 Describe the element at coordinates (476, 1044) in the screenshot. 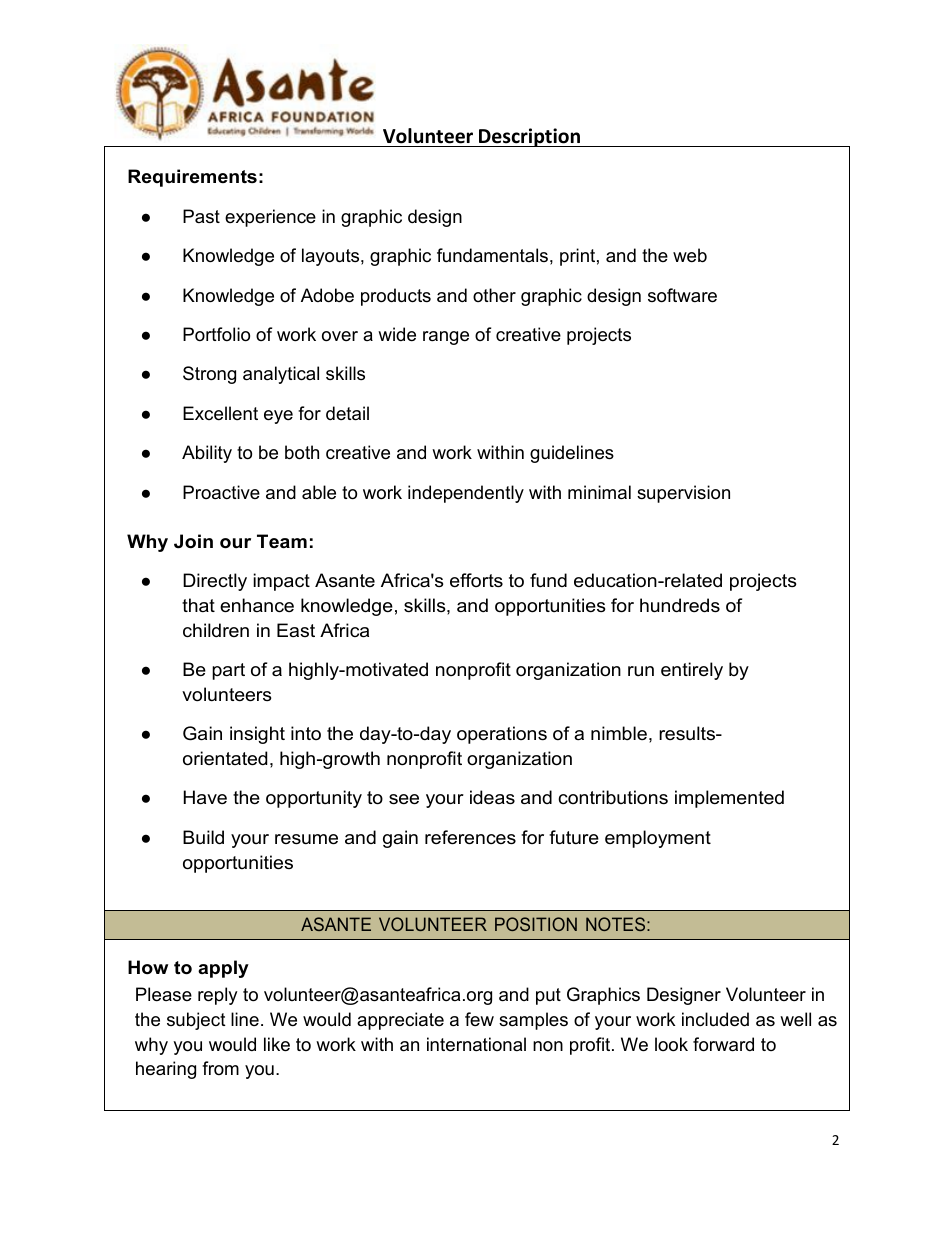

I see `international` at that location.
